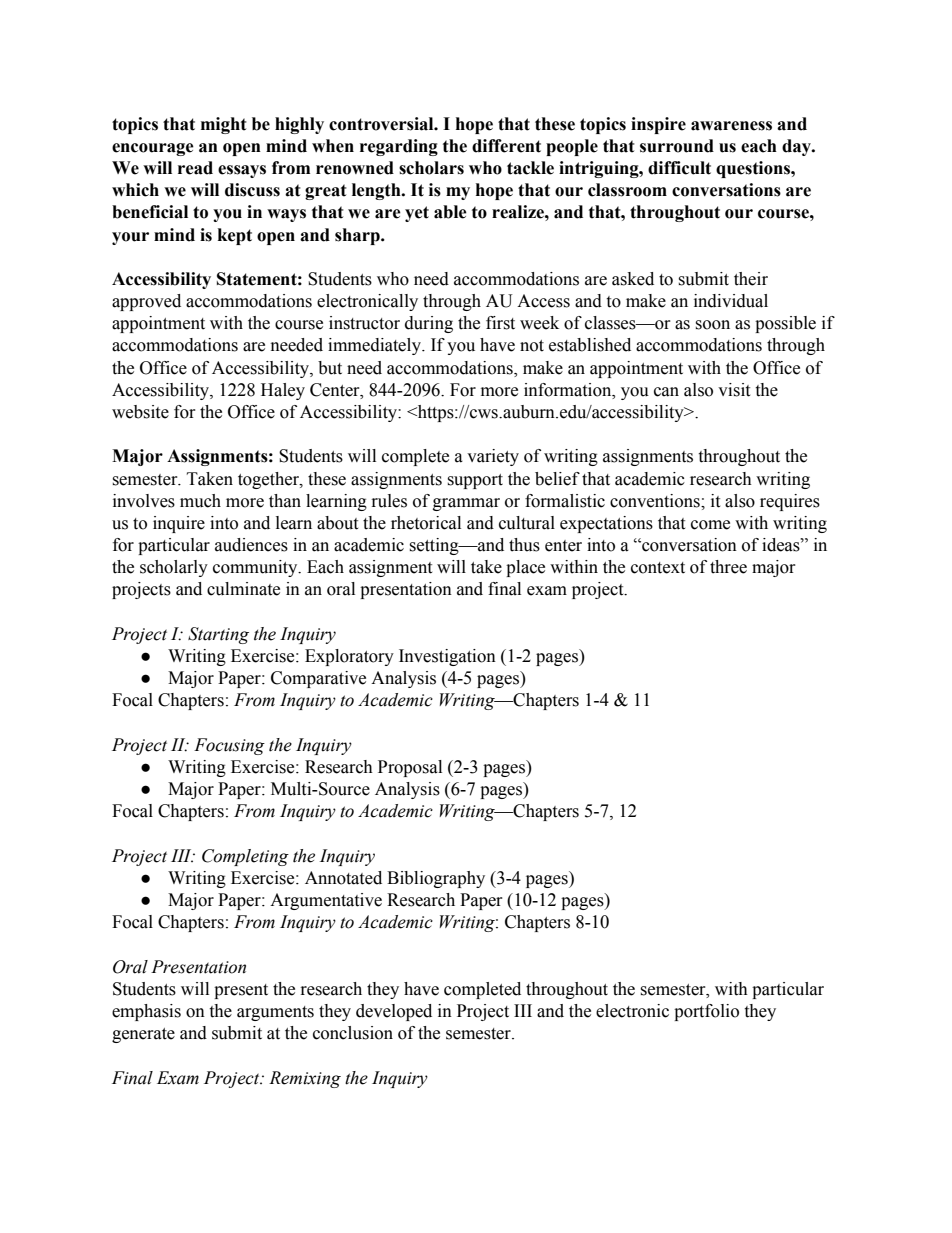 This screenshot has height=1233, width=952. Describe the element at coordinates (410, 768) in the screenshot. I see `Proposal` at that location.
